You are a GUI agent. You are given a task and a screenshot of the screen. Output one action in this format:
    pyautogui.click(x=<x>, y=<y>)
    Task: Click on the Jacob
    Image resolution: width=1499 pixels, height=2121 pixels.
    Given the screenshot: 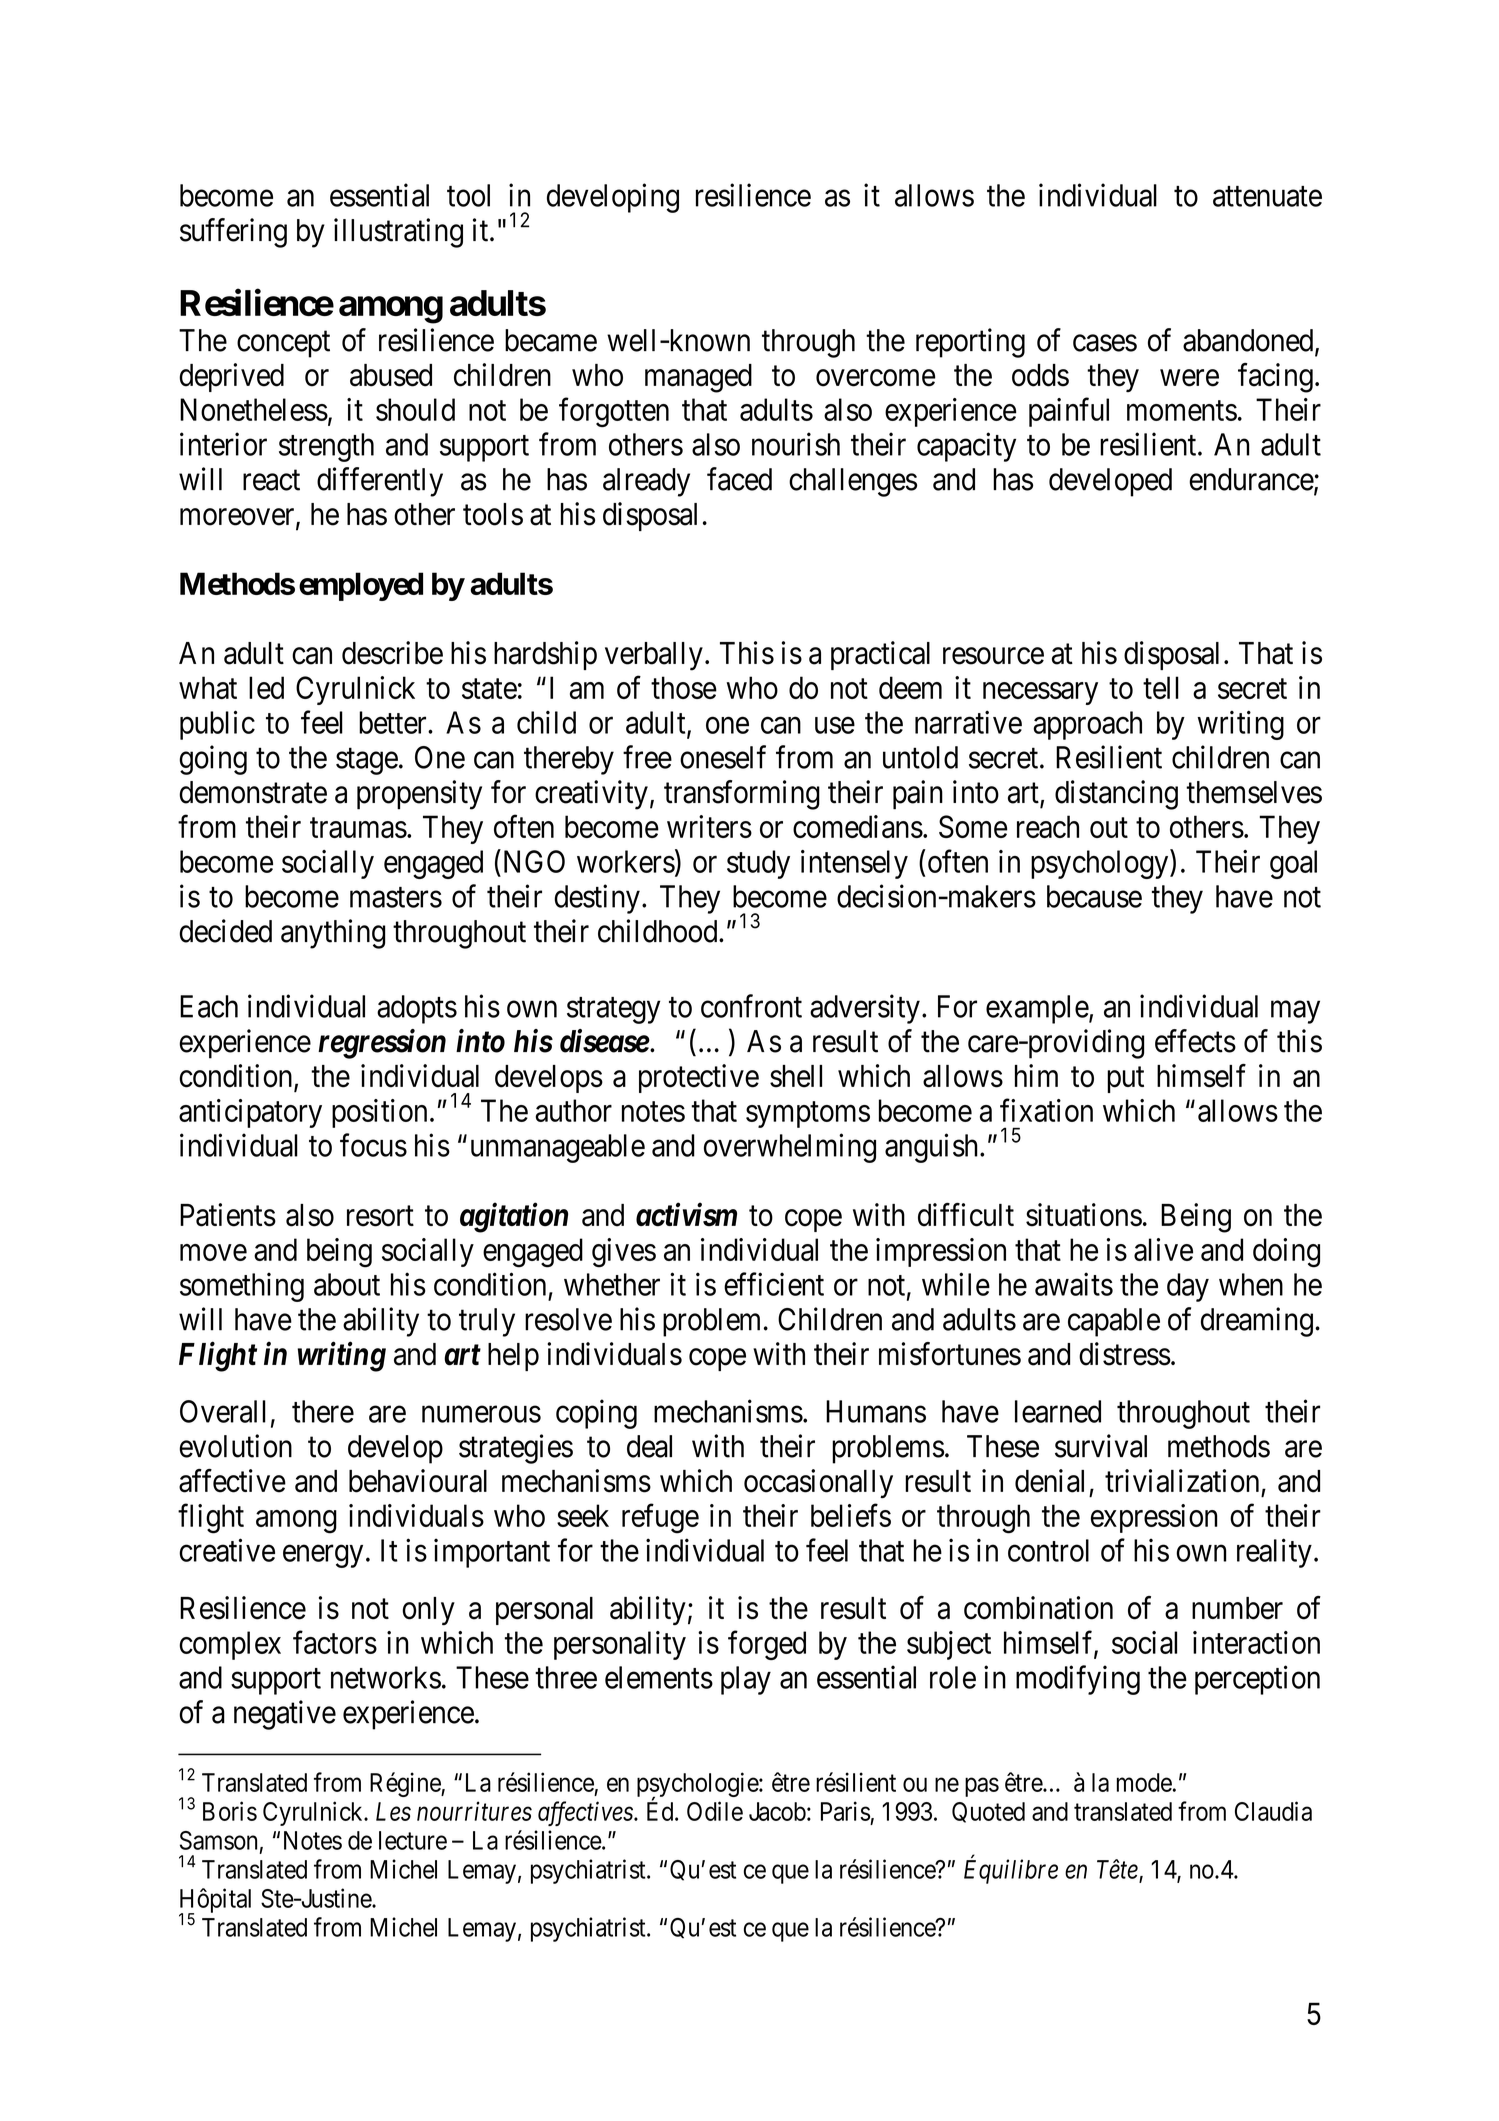 What is the action you would take?
    pyautogui.click(x=777, y=1811)
